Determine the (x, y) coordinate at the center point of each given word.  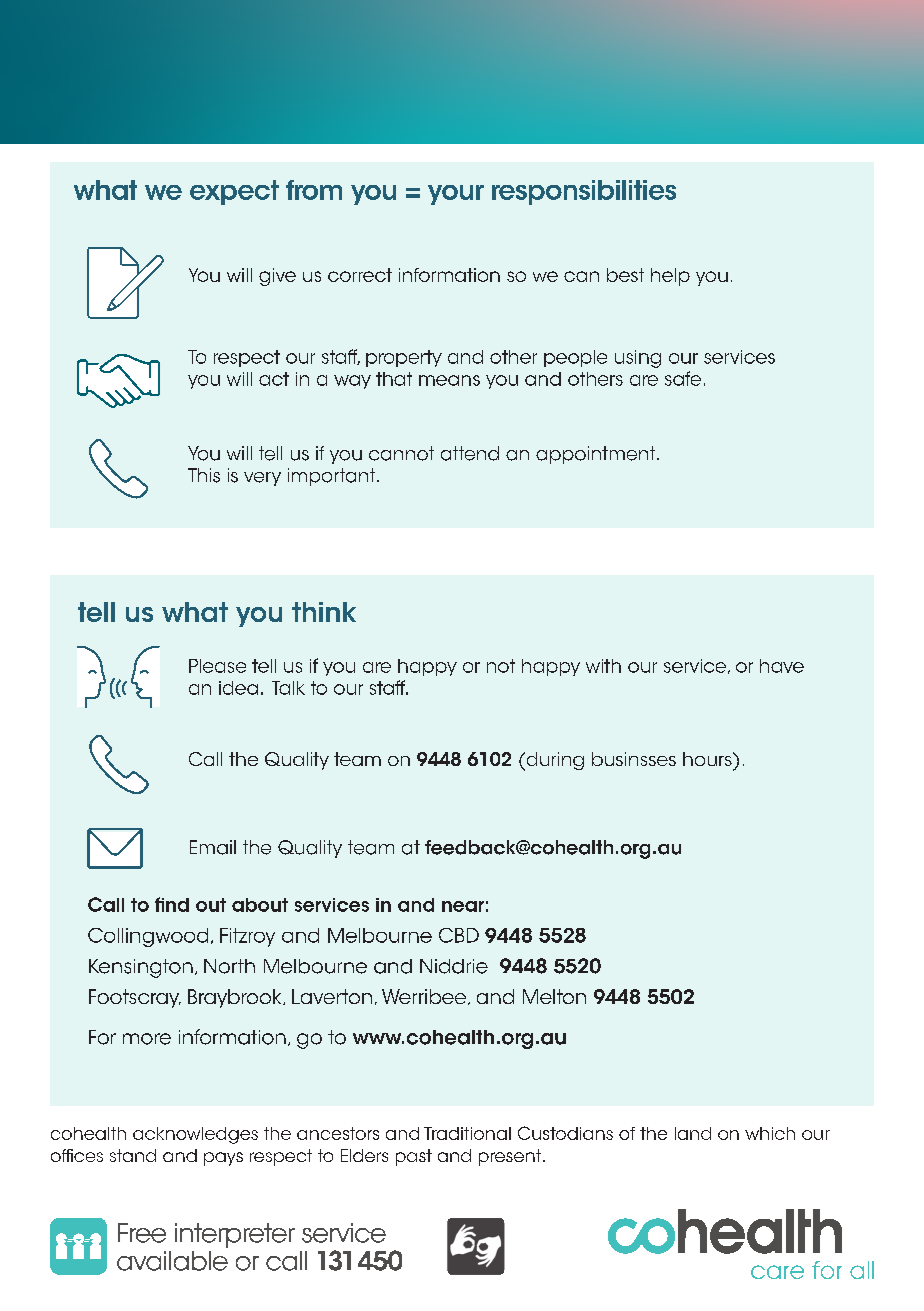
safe (683, 378)
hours (708, 759)
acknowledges (195, 1135)
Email (213, 847)
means (449, 380)
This (204, 475)
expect (234, 192)
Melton (554, 996)
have (782, 666)
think (324, 612)
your (456, 195)
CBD (459, 935)
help (670, 277)
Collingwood (148, 937)
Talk (288, 688)
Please (217, 666)
